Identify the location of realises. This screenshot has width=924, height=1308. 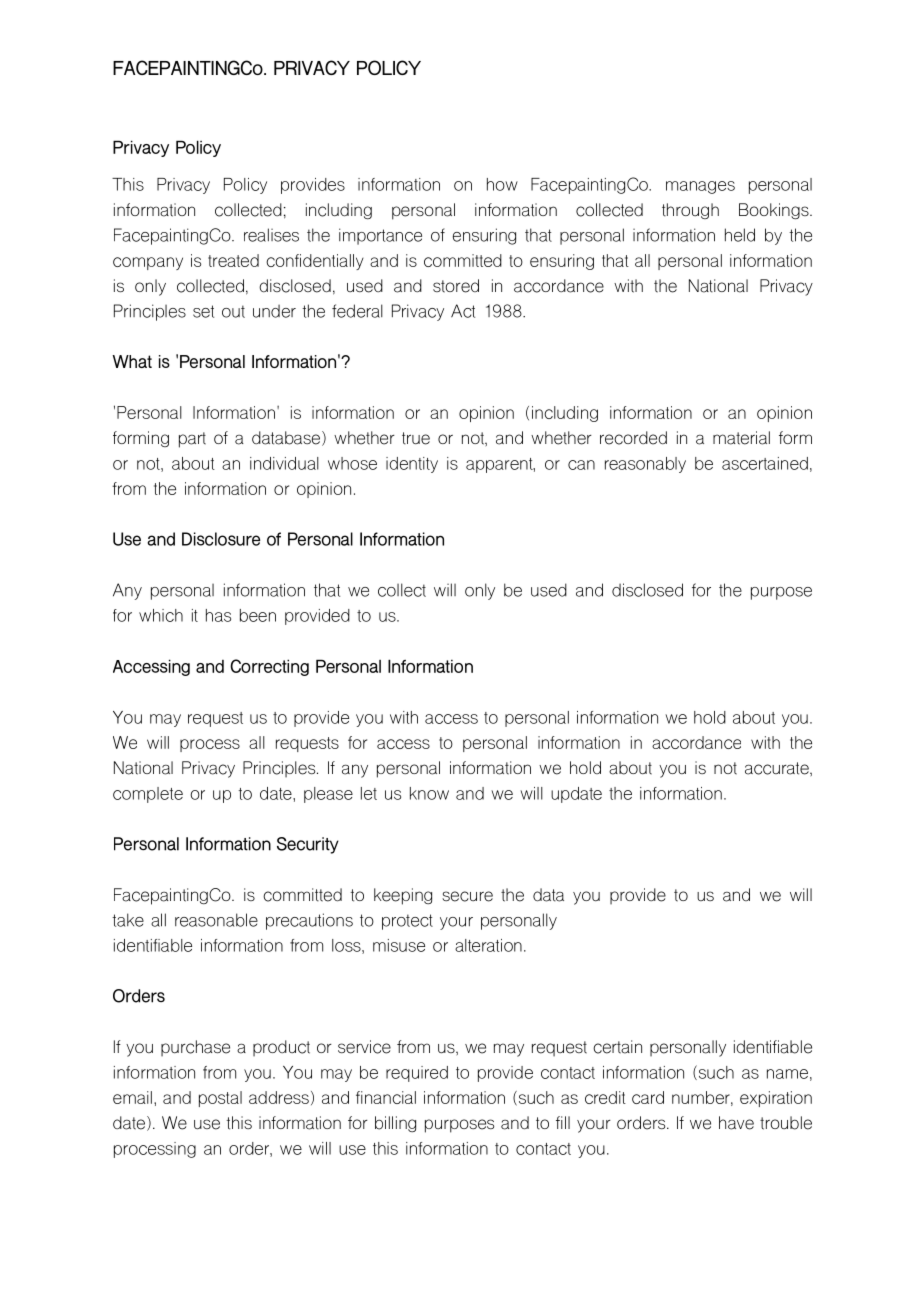
(271, 235).
